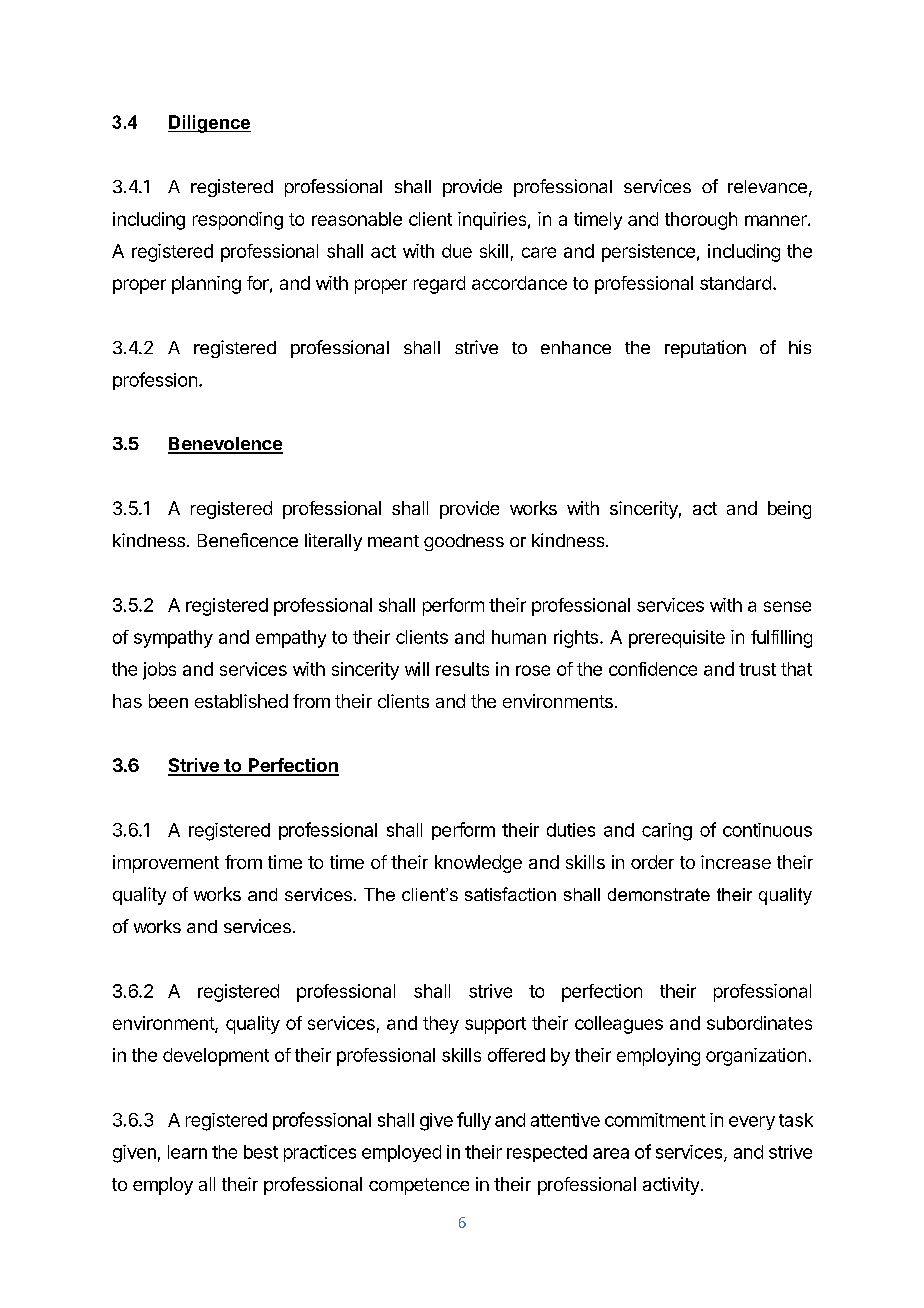  I want to click on being, so click(789, 510).
